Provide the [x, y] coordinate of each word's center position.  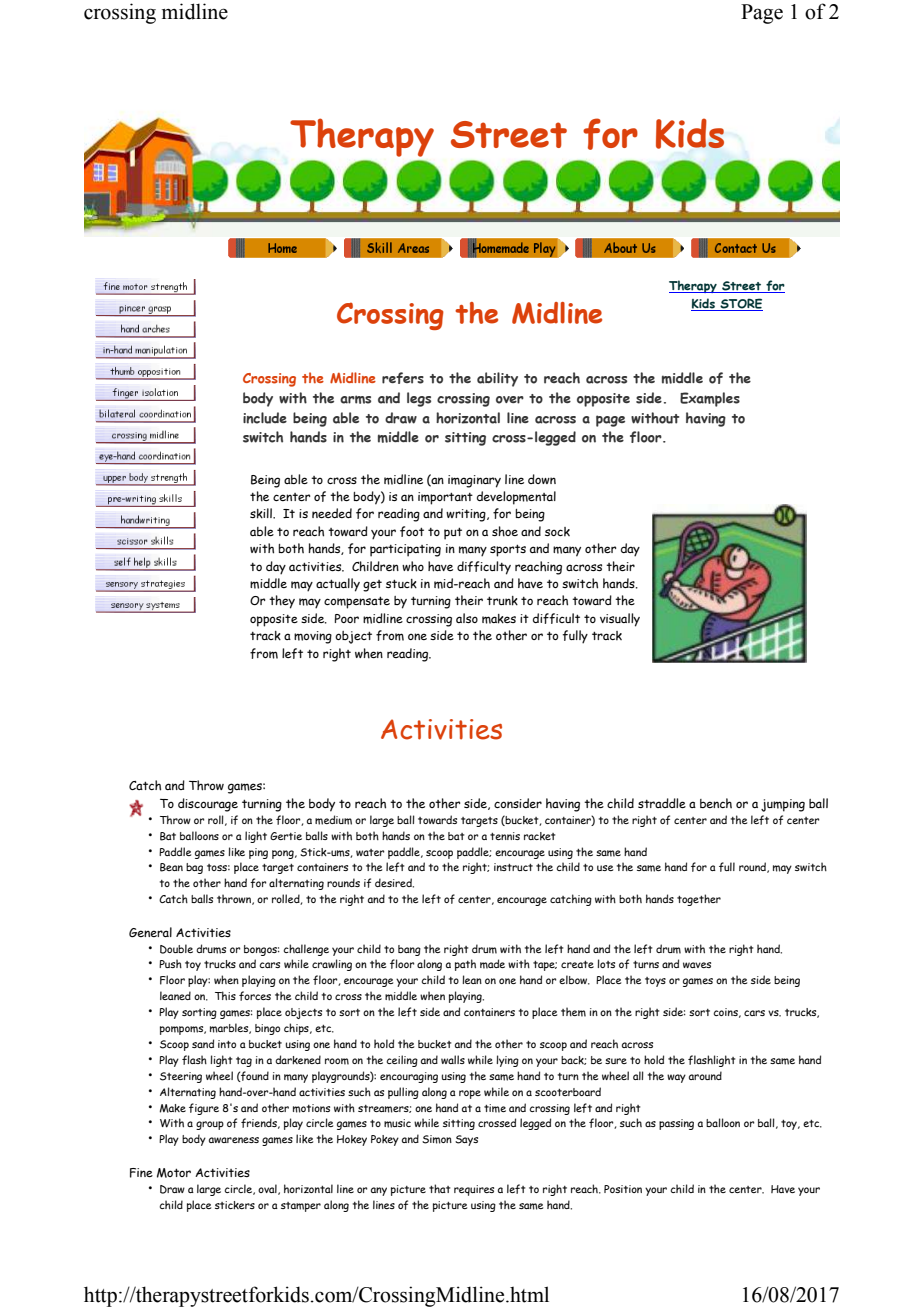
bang [409, 950]
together [699, 900]
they [282, 602]
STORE [740, 304]
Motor [174, 1173]
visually [620, 620]
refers [403, 378]
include [265, 418]
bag [194, 868]
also [467, 618]
